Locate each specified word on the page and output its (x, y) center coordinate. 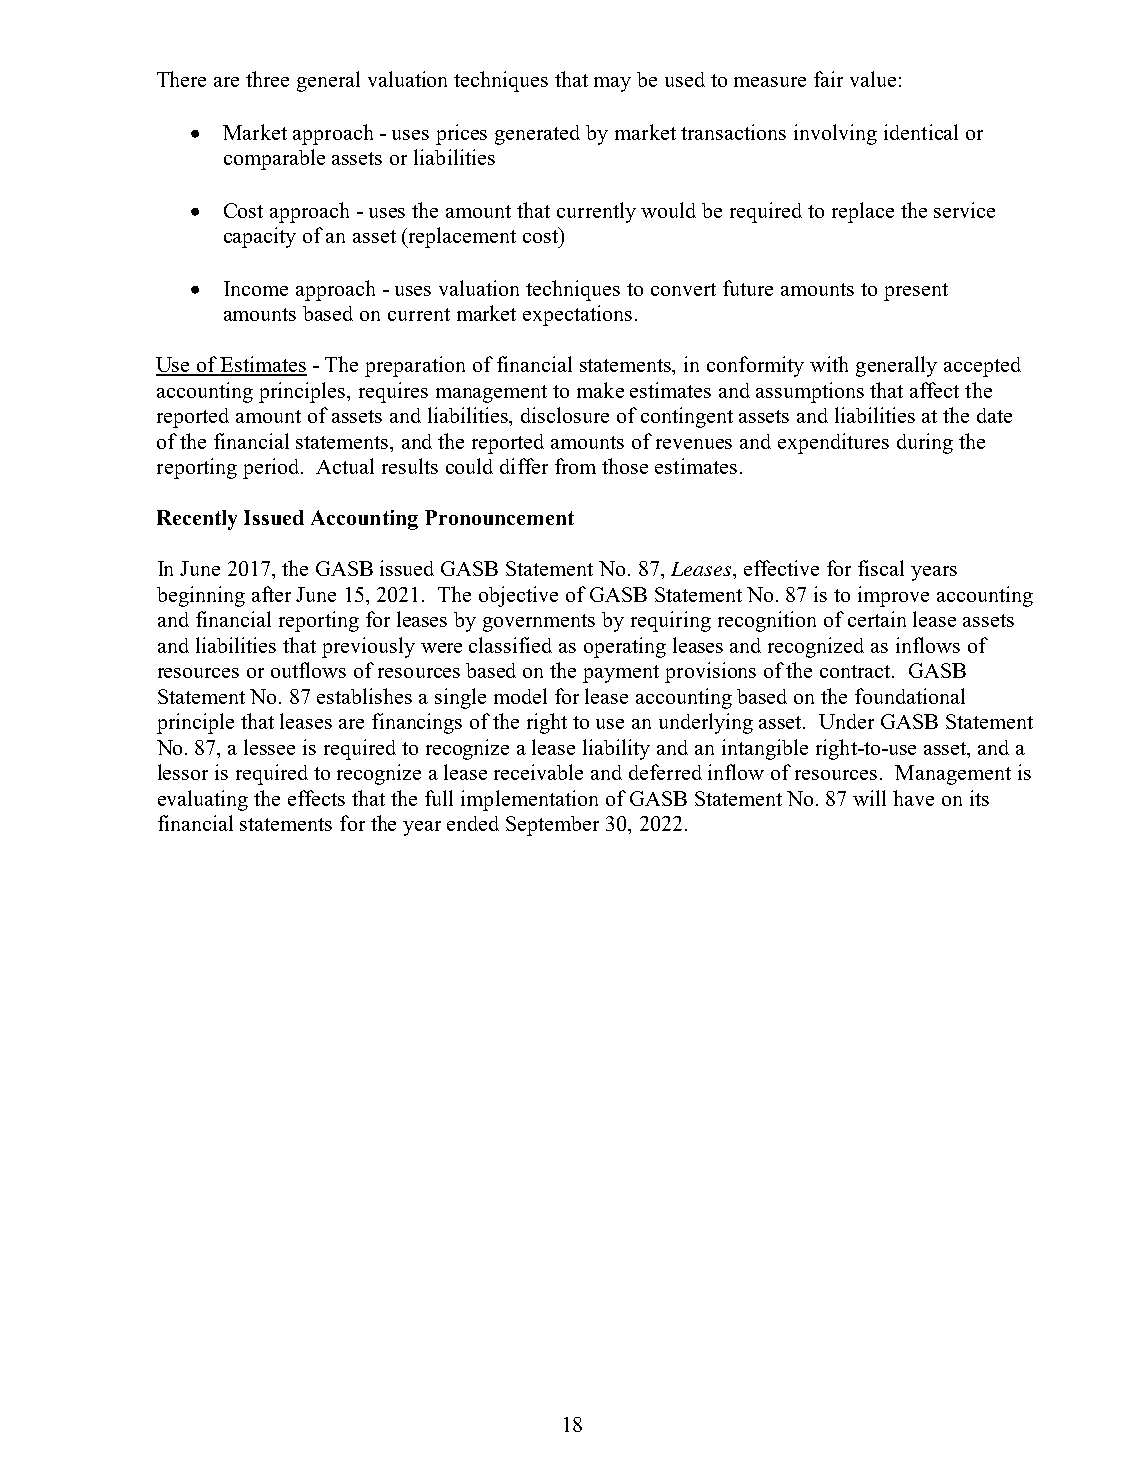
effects (316, 798)
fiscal (881, 568)
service (964, 210)
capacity (260, 237)
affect (934, 390)
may (612, 84)
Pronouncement (499, 517)
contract (857, 671)
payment (621, 674)
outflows (308, 670)
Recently (197, 520)
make (600, 390)
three (267, 79)
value (873, 79)
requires (393, 392)
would (668, 210)
